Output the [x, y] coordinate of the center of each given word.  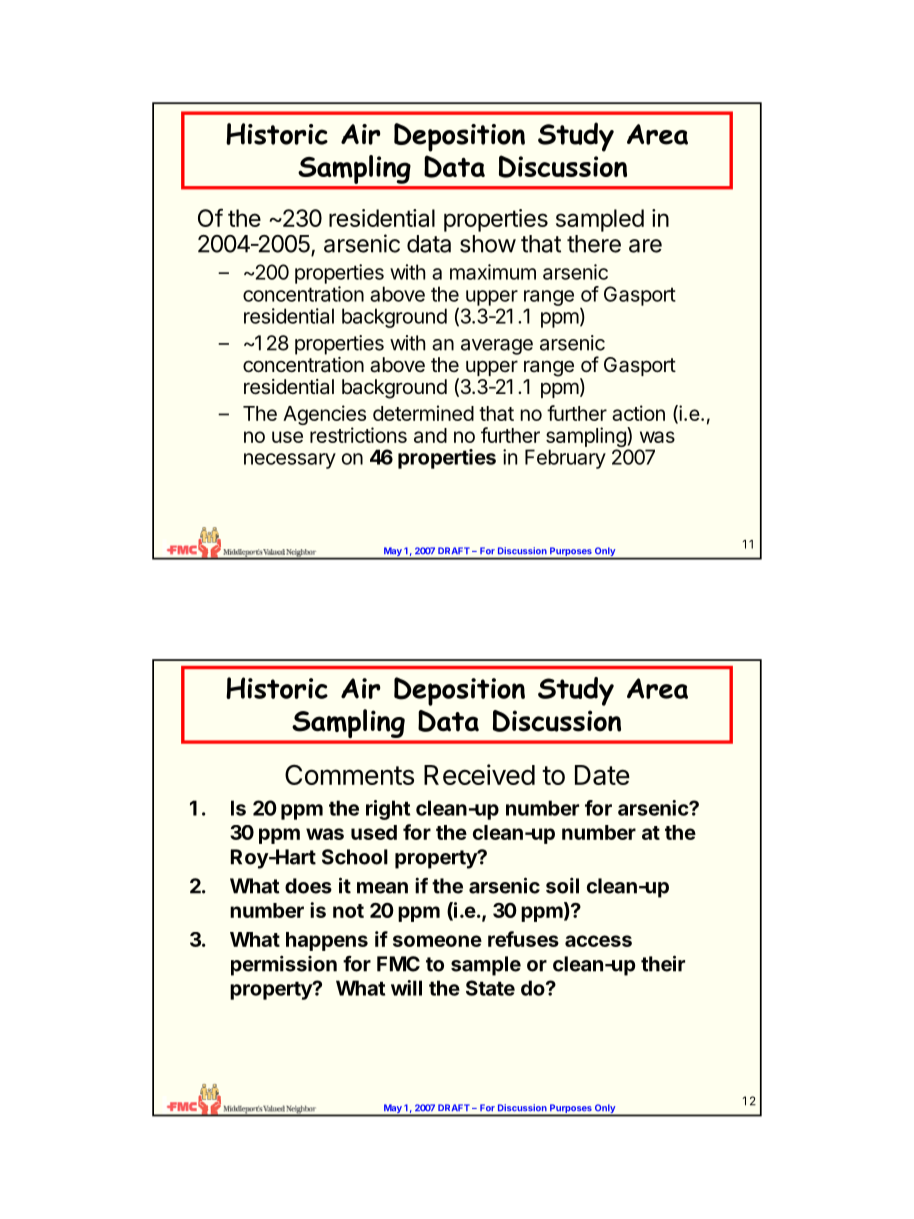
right [388, 810]
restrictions [358, 435]
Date [602, 775]
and [430, 435]
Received [479, 774]
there [594, 244]
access [598, 941]
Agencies [324, 416]
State [490, 988]
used [374, 832]
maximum [493, 272]
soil [562, 885]
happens [327, 941]
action [638, 413]
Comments [349, 774]
